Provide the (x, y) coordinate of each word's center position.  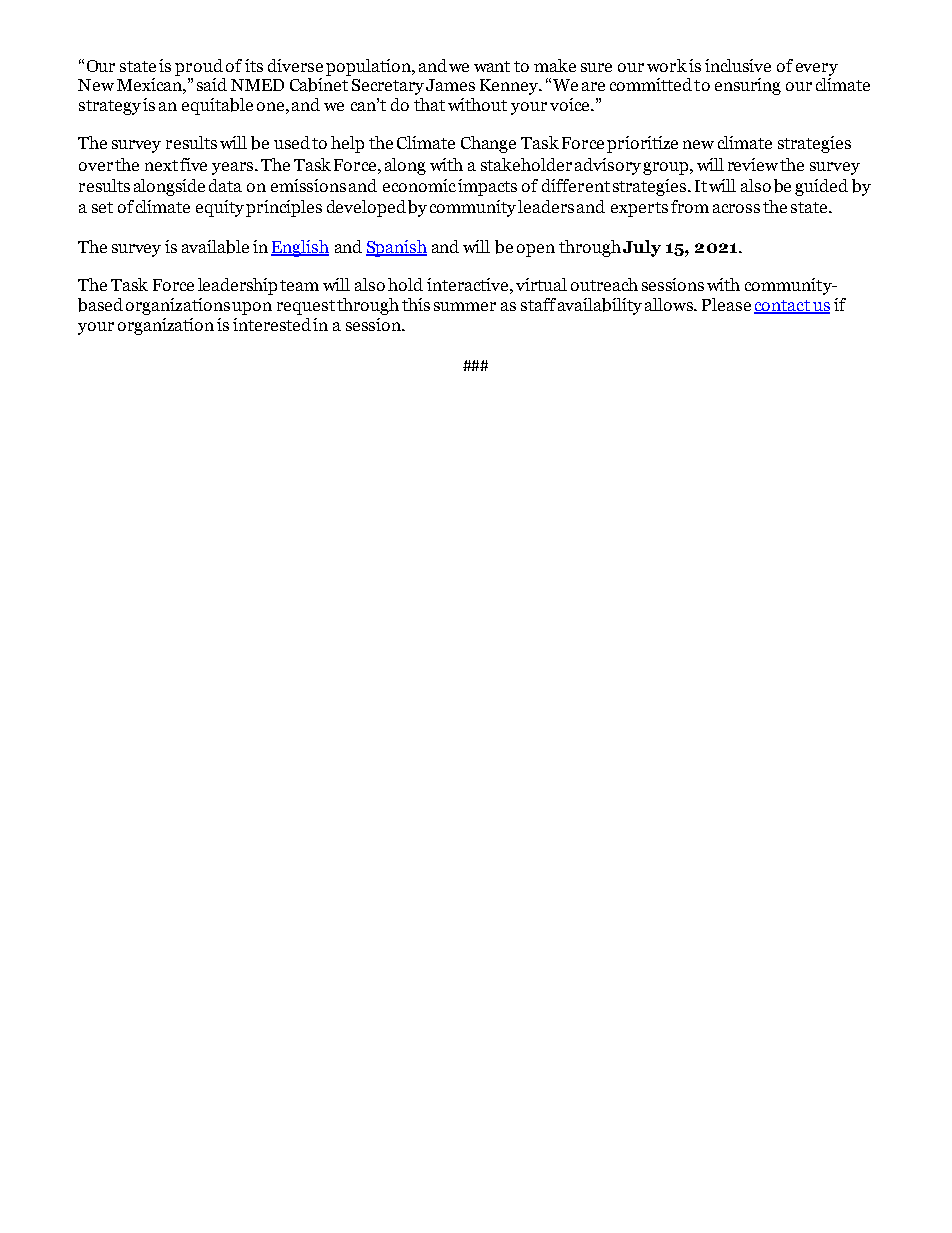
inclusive (738, 65)
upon (252, 308)
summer (465, 306)
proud (199, 67)
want (492, 66)
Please (726, 304)
